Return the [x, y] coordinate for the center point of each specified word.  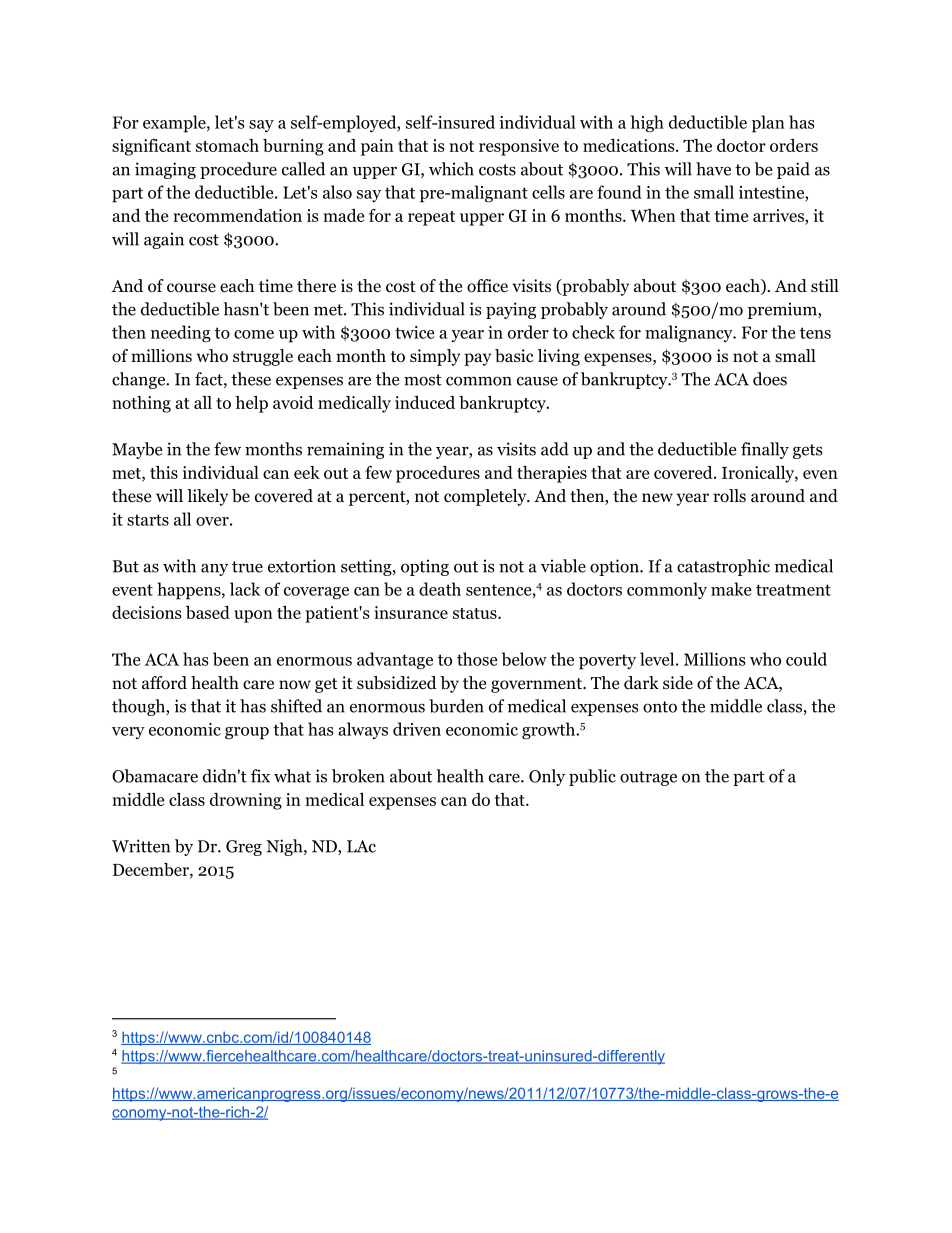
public [592, 777]
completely [486, 497]
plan [768, 124]
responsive [519, 147]
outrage [648, 778]
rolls [729, 496]
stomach [227, 145]
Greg [244, 848]
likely [207, 497]
